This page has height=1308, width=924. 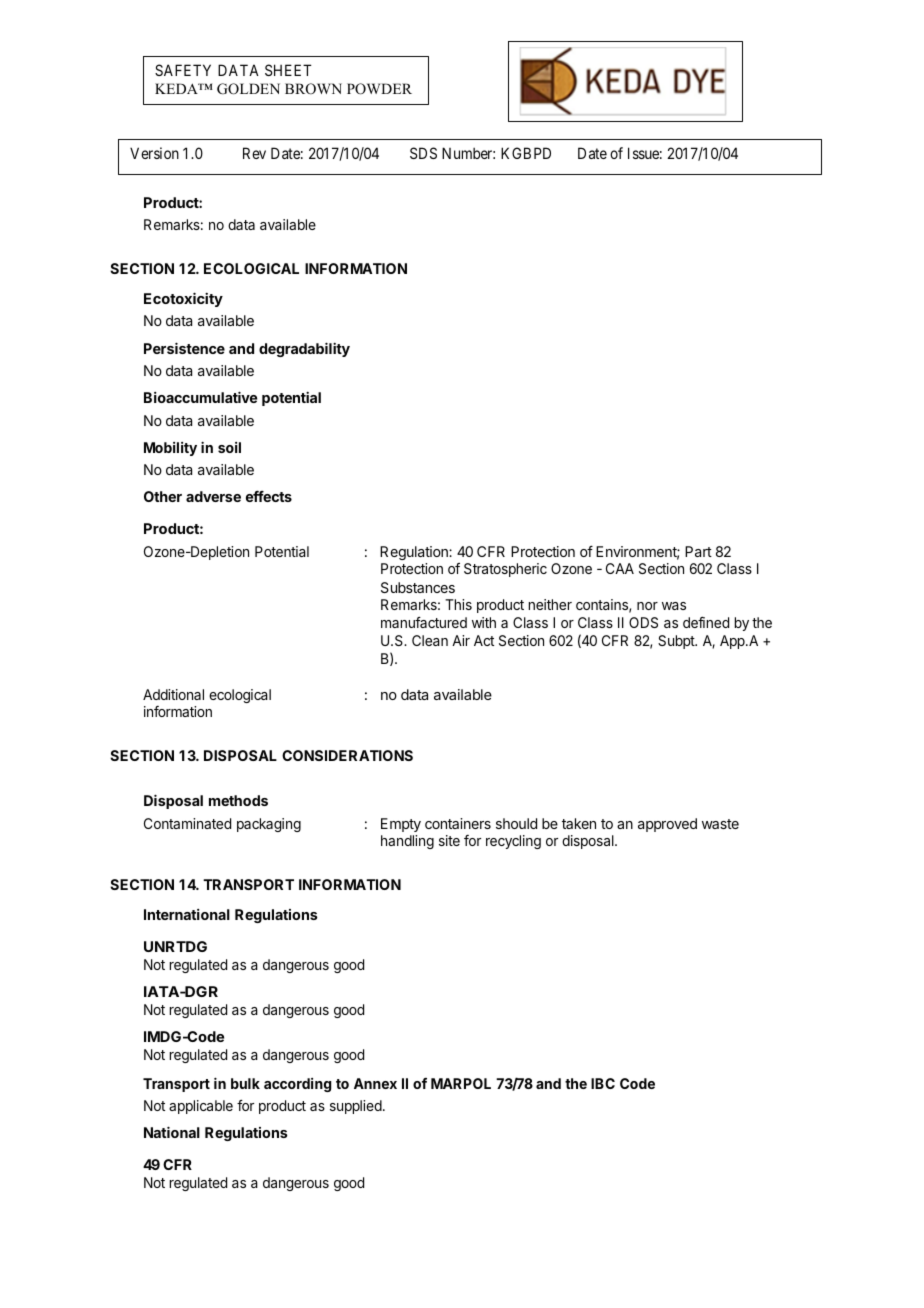 I want to click on methods, so click(x=238, y=800).
